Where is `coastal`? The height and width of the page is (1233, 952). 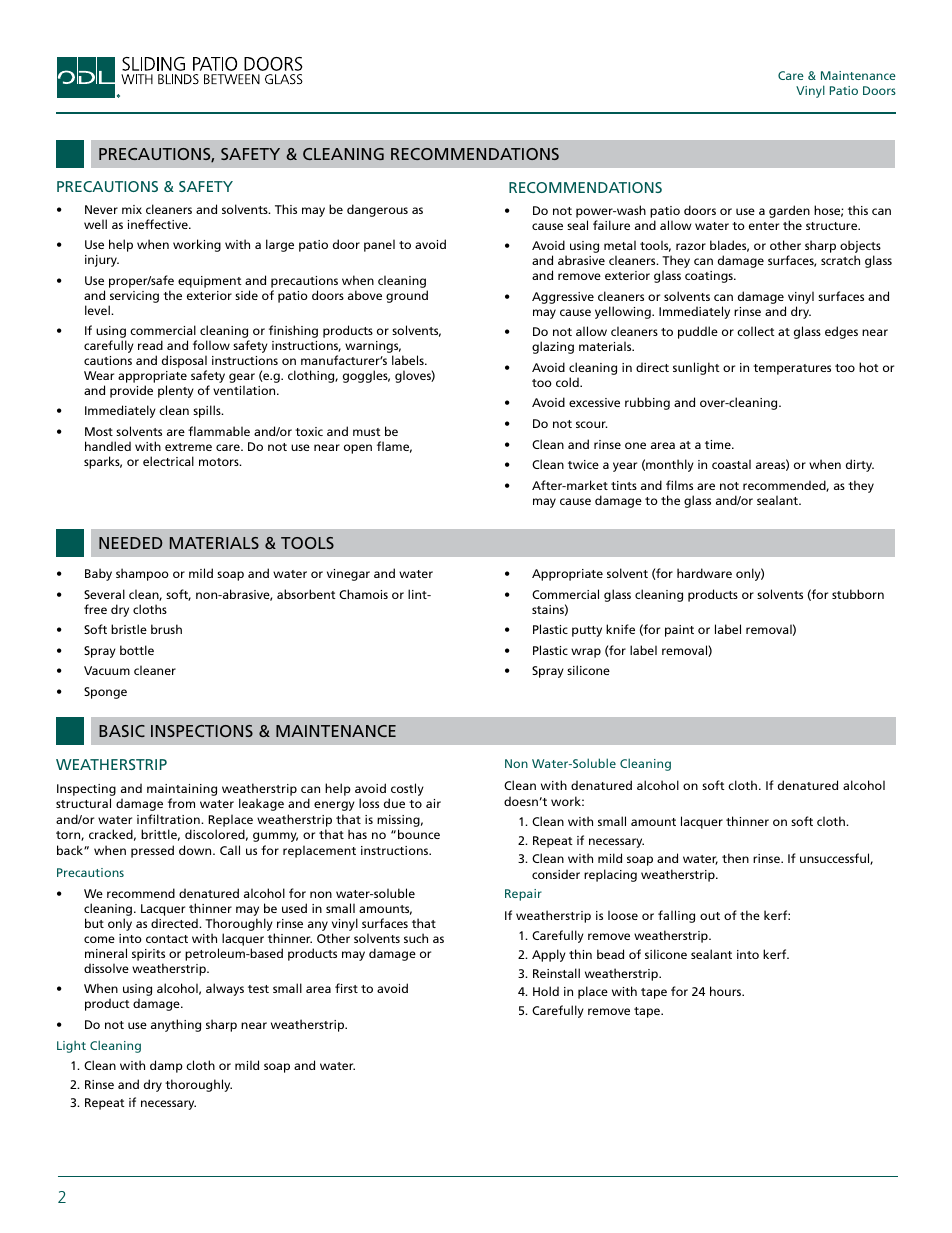 coastal is located at coordinates (731, 464).
